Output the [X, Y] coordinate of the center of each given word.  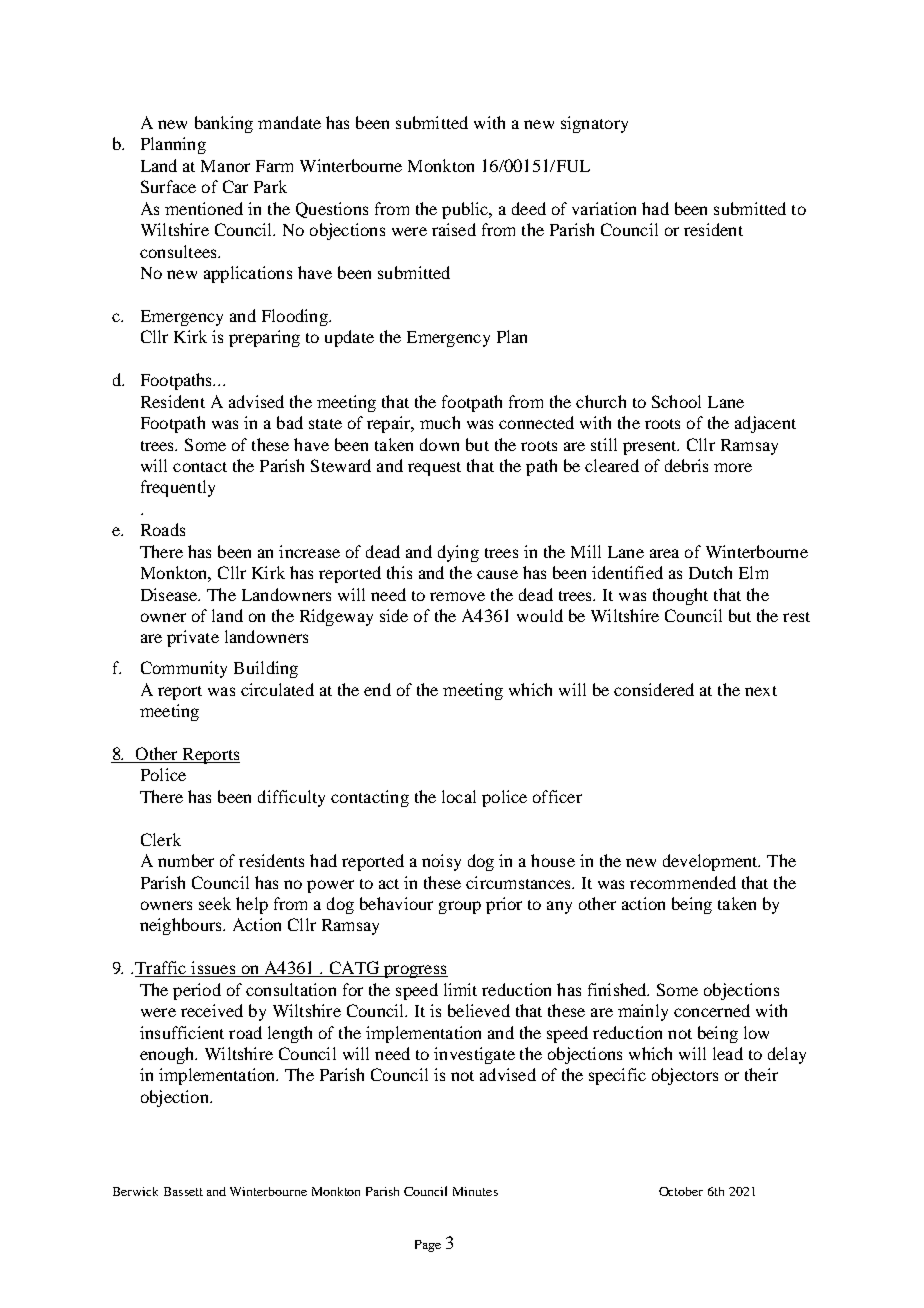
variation [604, 208]
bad [290, 422]
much [440, 422]
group [460, 907]
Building [266, 669]
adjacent [765, 424]
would [540, 615]
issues [213, 969]
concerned [712, 1010]
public [466, 210]
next [761, 691]
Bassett [183, 1191]
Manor [225, 166]
